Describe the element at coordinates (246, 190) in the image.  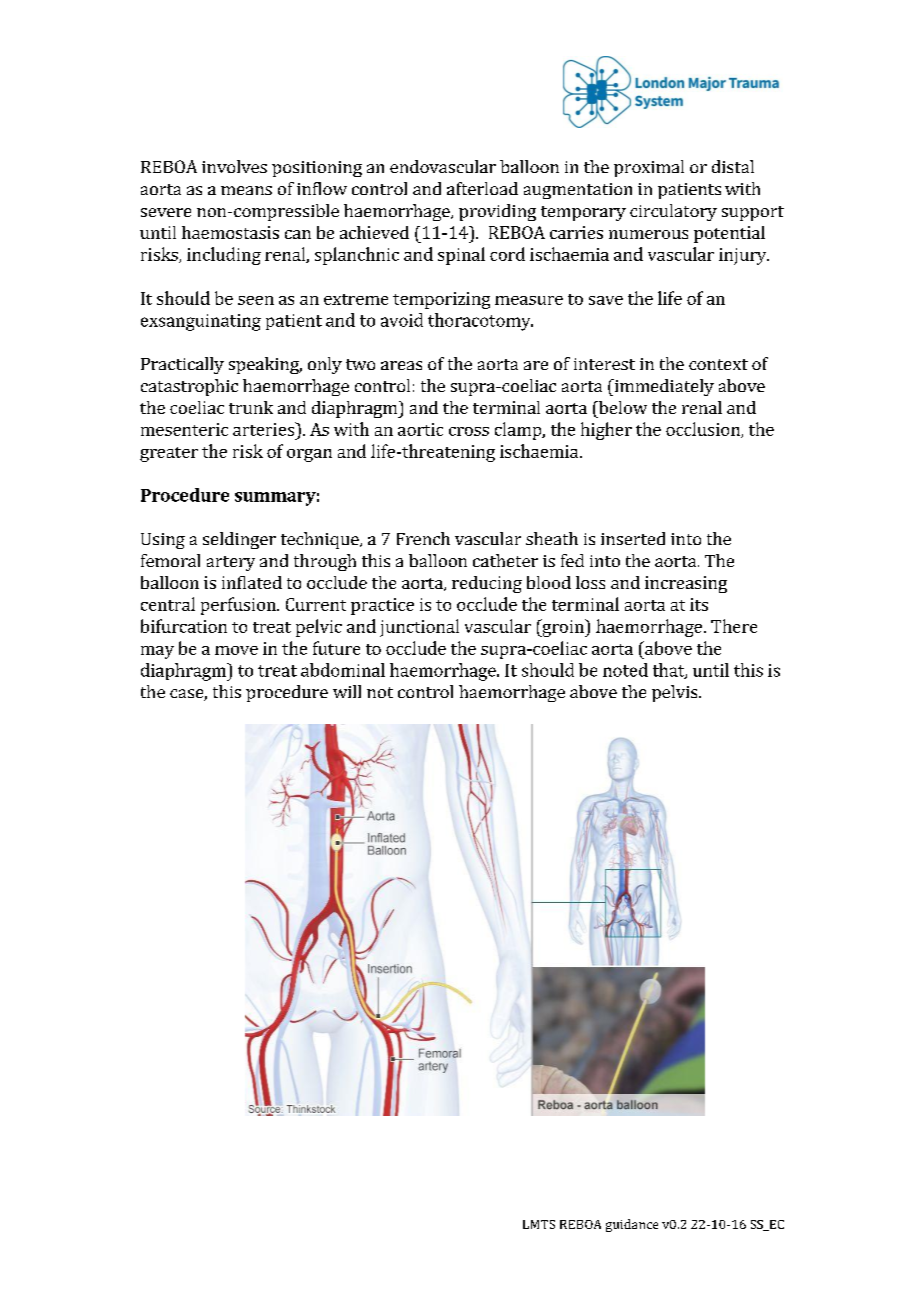
I see `means` at that location.
